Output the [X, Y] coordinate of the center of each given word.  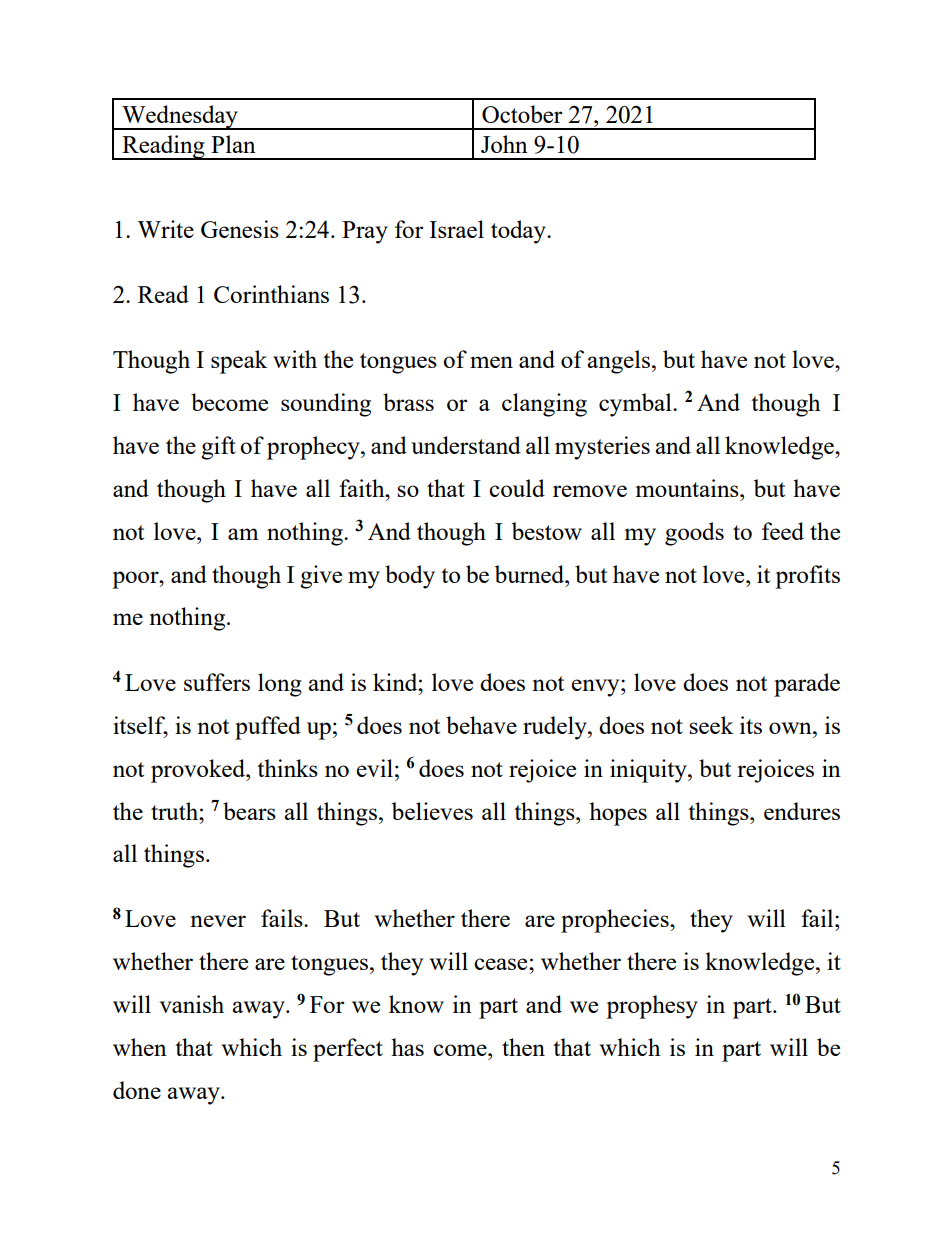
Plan [233, 144]
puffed [268, 728]
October [522, 114]
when [140, 1047]
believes [432, 811]
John [504, 144]
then [523, 1047]
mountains [688, 488]
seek [711, 725]
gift [218, 448]
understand [466, 445]
